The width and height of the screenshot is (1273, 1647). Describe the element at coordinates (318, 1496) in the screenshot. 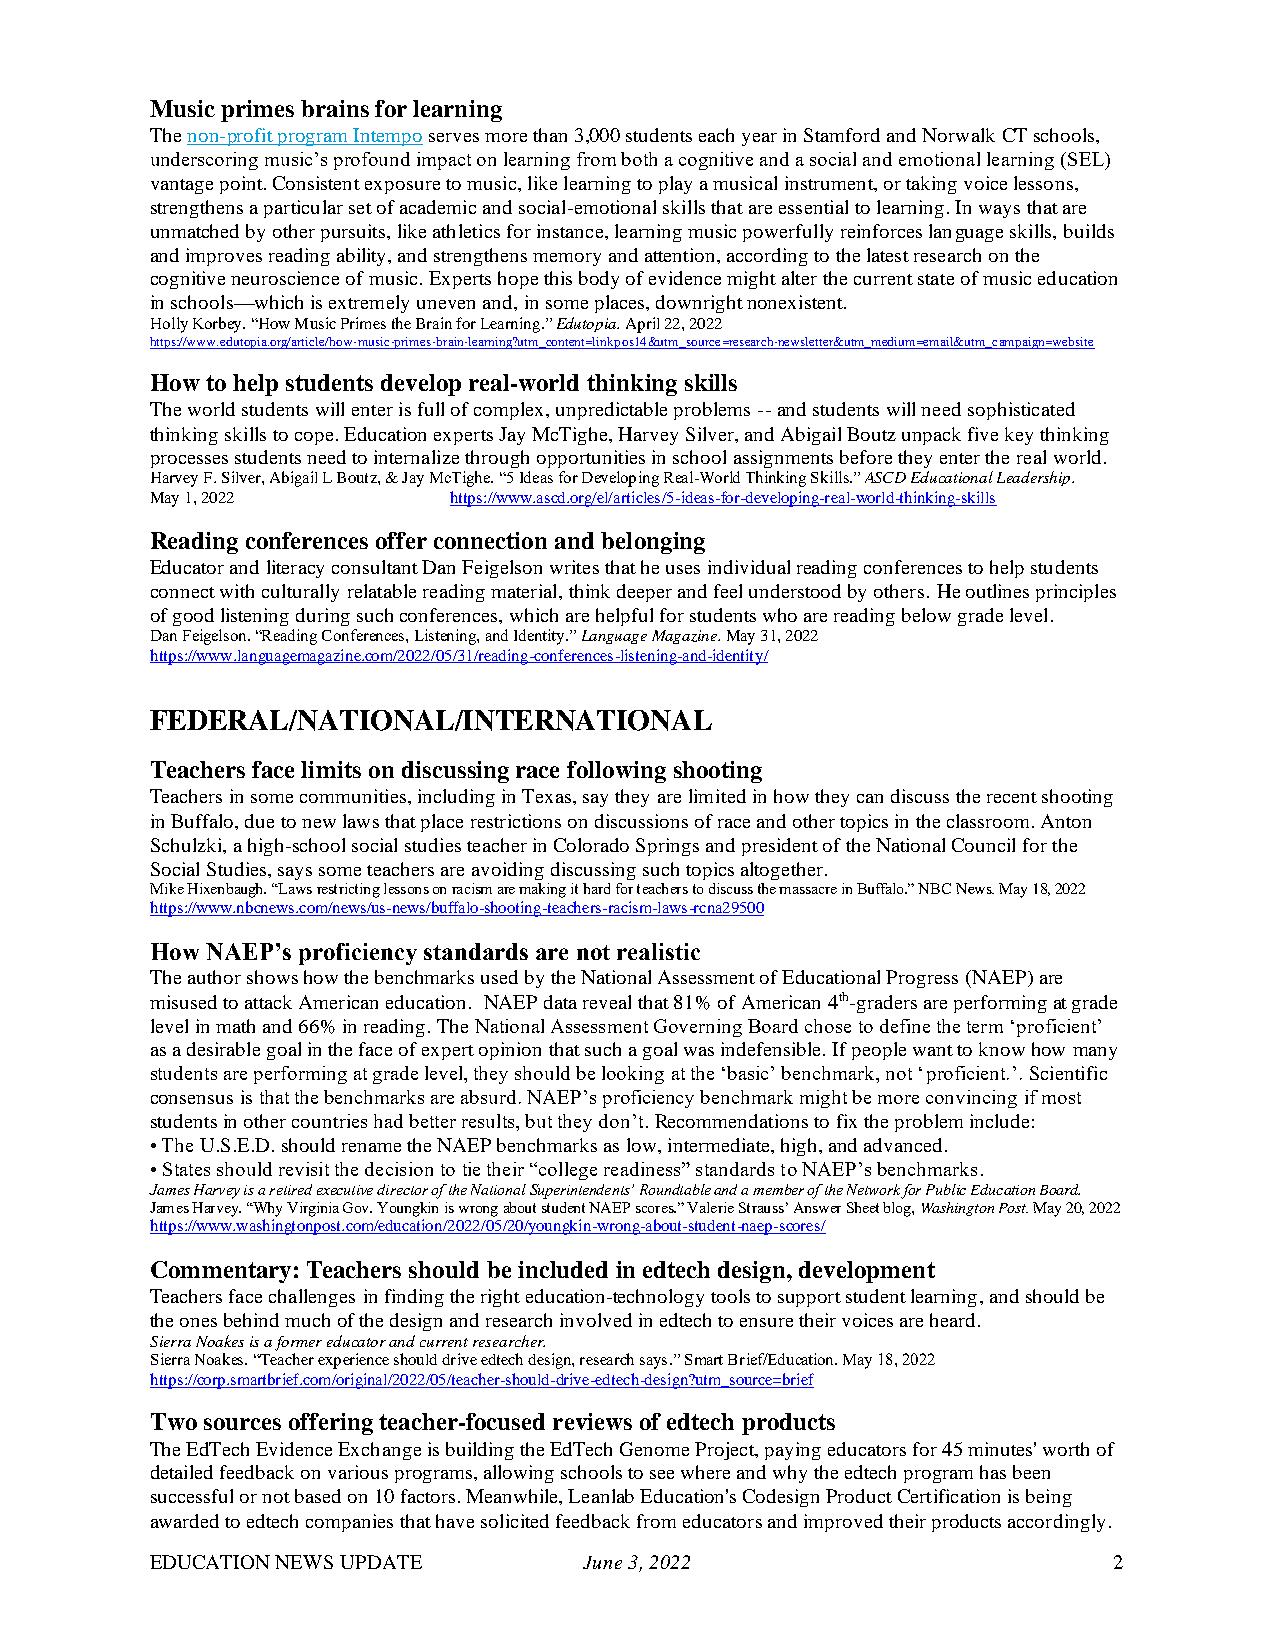

I see `based` at that location.
